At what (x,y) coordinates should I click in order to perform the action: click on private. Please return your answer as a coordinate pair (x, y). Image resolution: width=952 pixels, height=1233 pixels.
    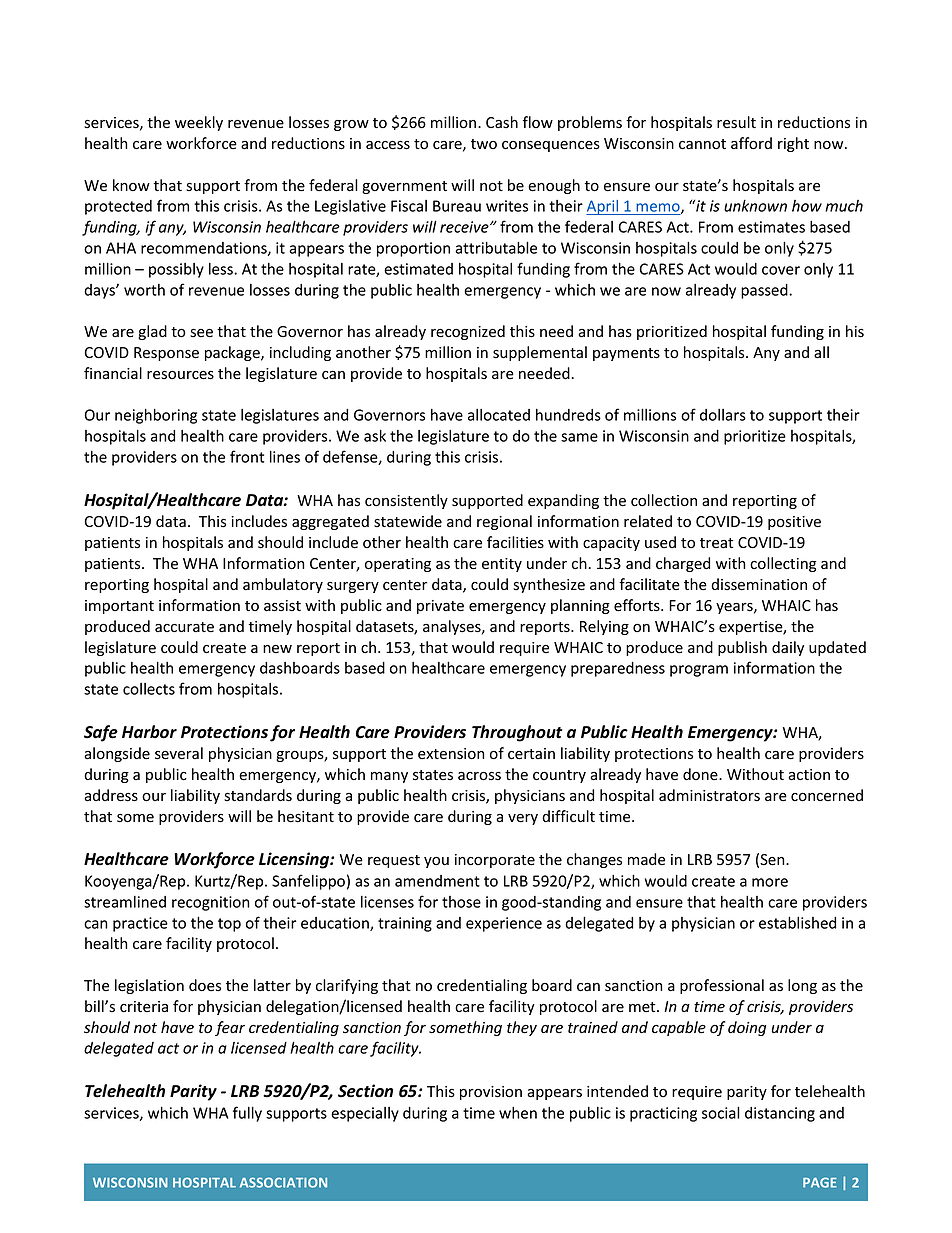
    Looking at the image, I should click on (440, 607).
